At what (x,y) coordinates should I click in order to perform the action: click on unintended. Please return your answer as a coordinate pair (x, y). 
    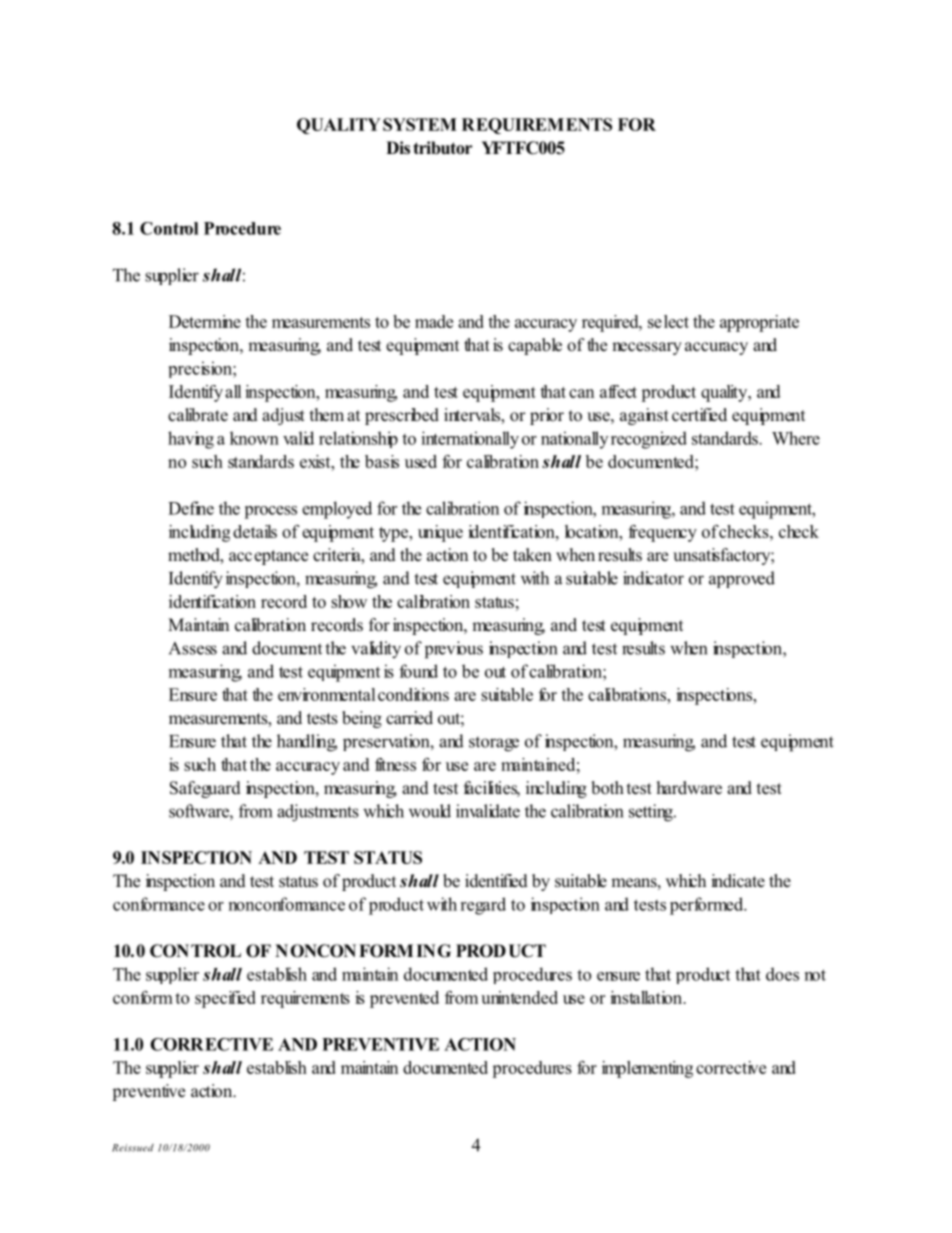
    Looking at the image, I should click on (519, 997).
